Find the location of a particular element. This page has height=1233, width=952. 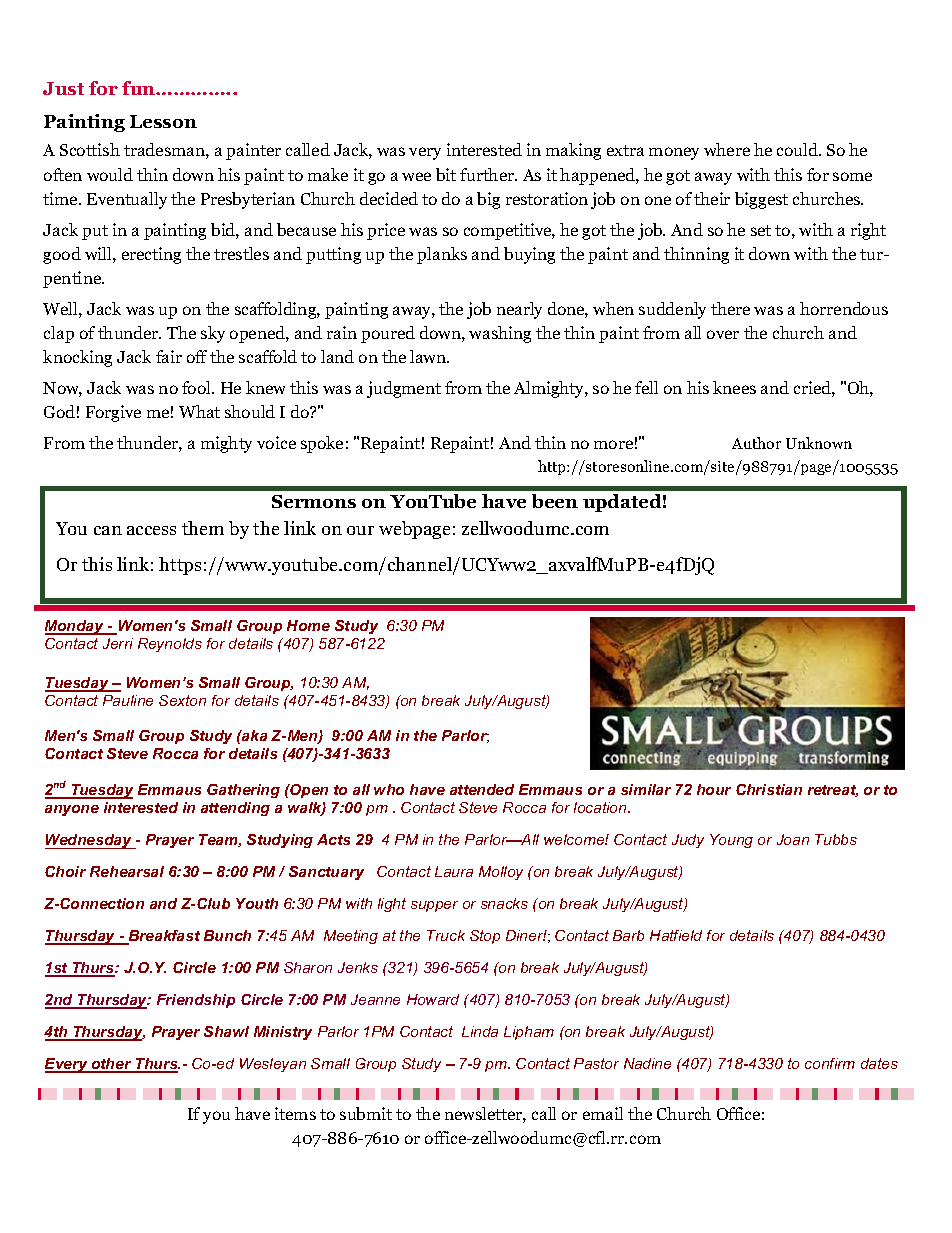

Lesson is located at coordinates (163, 121).
